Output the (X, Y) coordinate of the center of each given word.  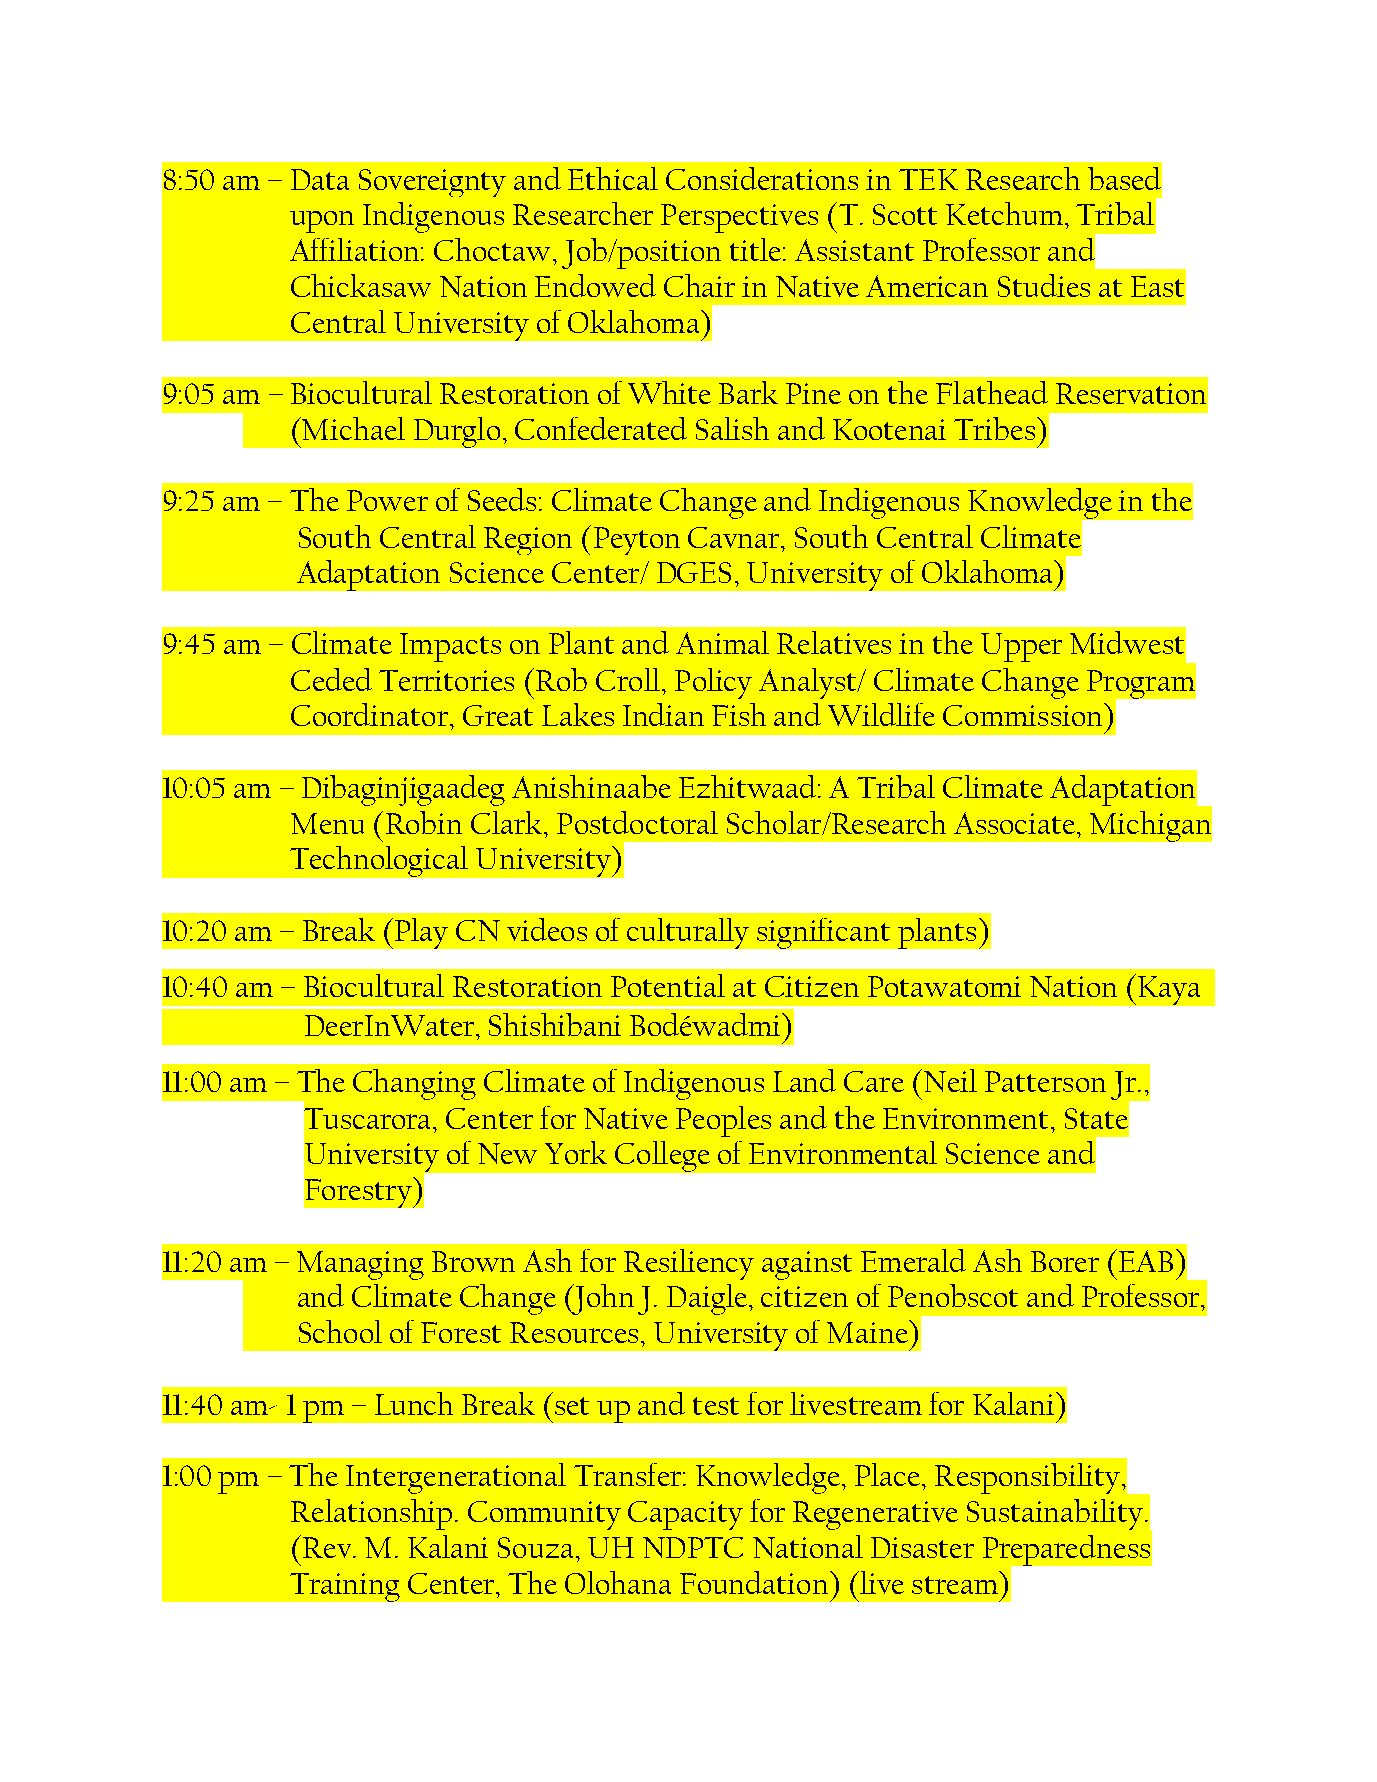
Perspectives (739, 218)
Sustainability (1055, 1514)
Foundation (755, 1582)
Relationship (371, 1514)
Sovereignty (432, 183)
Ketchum (1004, 213)
